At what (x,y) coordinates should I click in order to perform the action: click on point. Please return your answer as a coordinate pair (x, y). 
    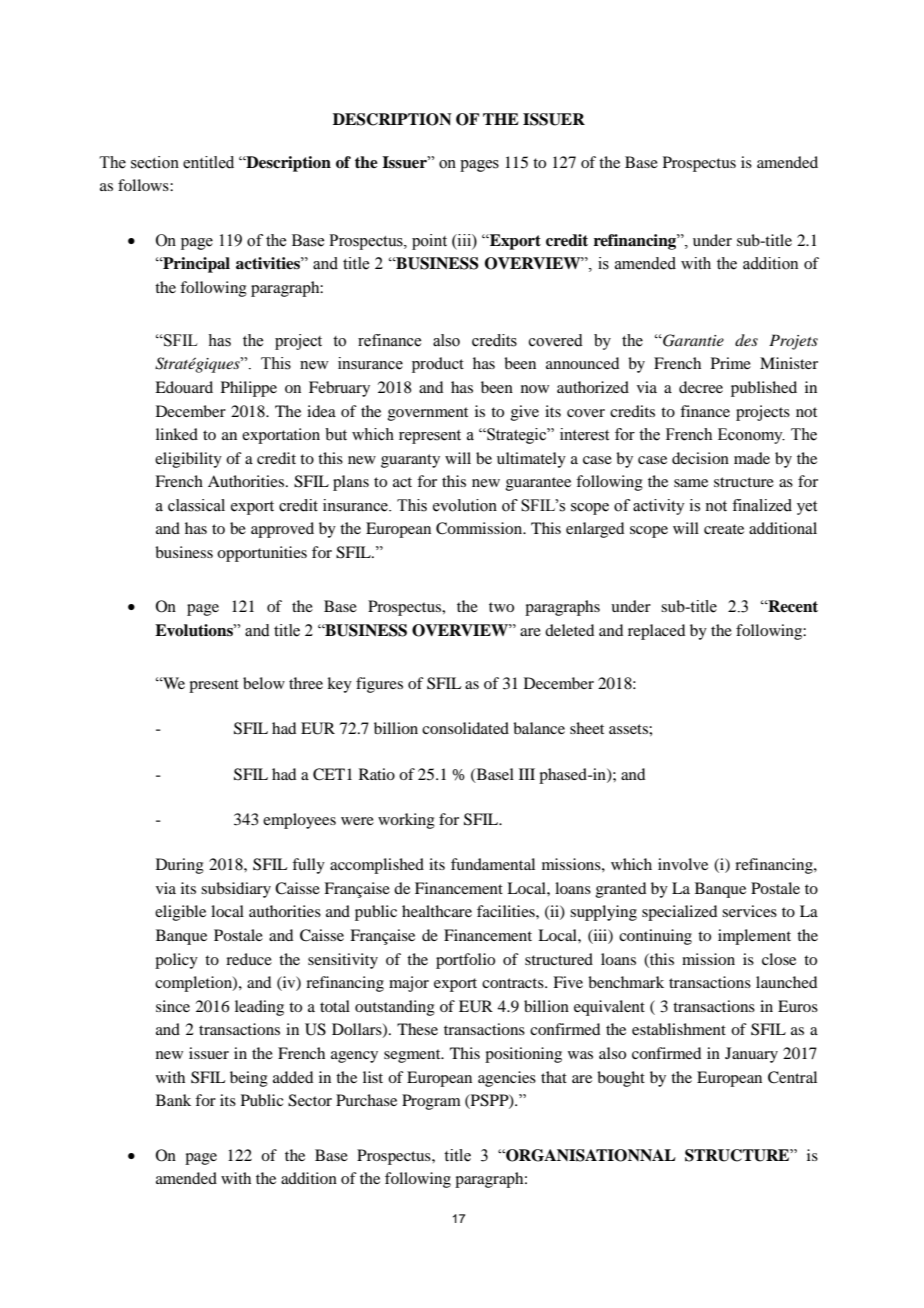
    Looking at the image, I should click on (429, 242).
